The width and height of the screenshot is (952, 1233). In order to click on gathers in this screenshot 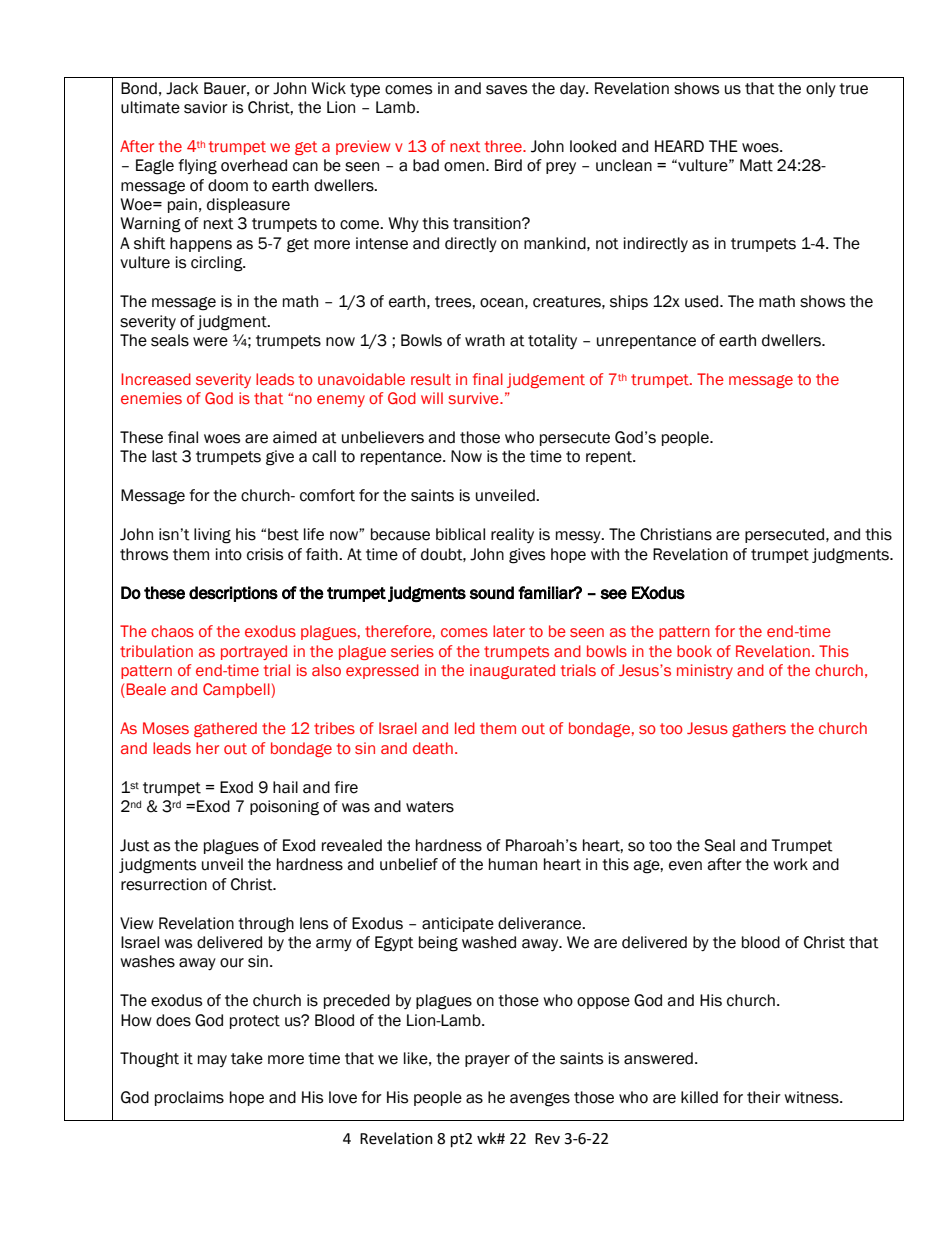, I will do `click(759, 729)`.
